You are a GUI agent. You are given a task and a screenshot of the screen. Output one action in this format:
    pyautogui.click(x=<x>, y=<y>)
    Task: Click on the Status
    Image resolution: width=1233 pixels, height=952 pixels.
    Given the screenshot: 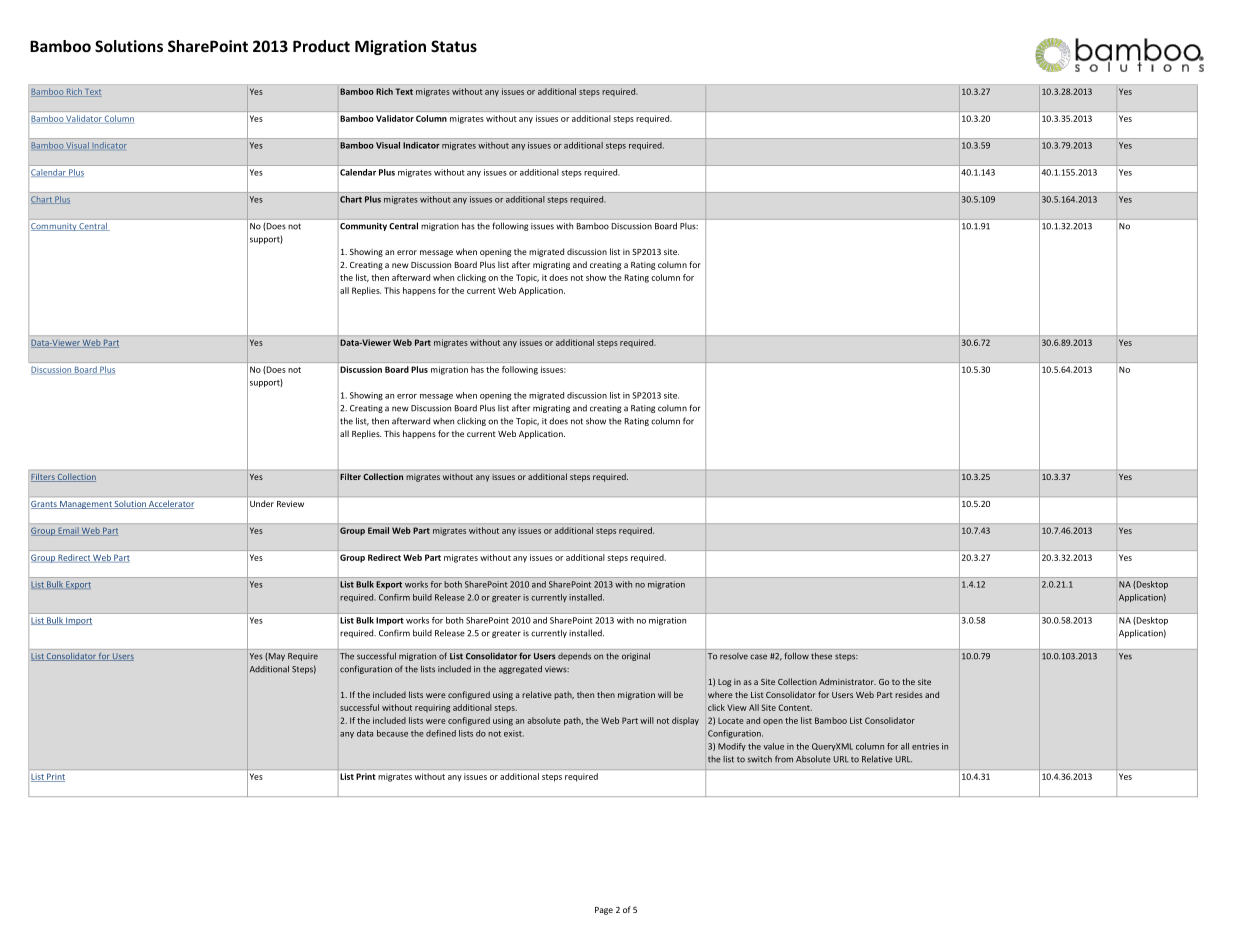 What is the action you would take?
    pyautogui.click(x=454, y=46)
